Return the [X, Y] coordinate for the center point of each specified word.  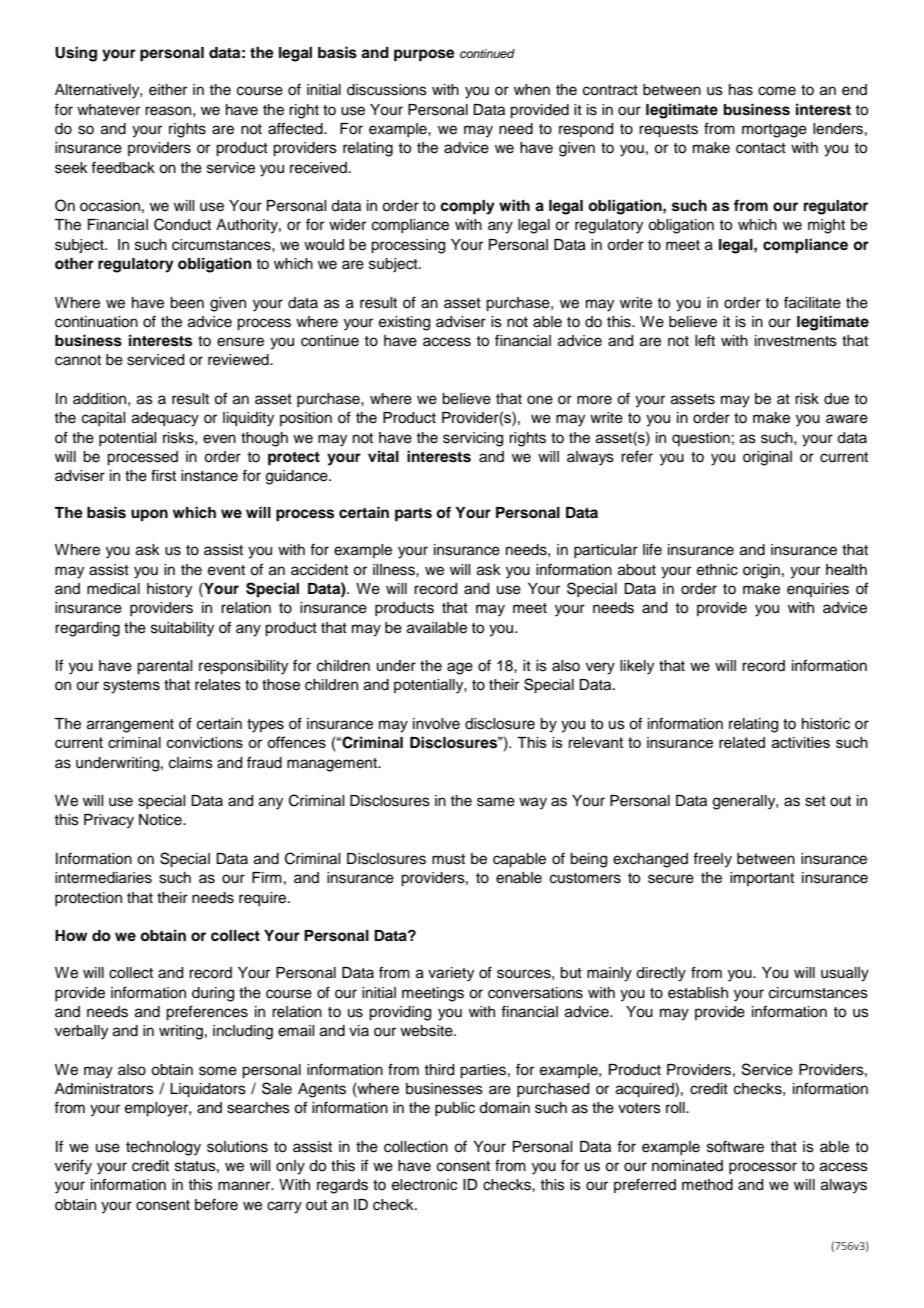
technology [163, 1148]
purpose [424, 55]
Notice [161, 820]
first [163, 475]
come [777, 91]
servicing [473, 439]
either [168, 90]
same [496, 802]
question [701, 439]
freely [712, 860]
